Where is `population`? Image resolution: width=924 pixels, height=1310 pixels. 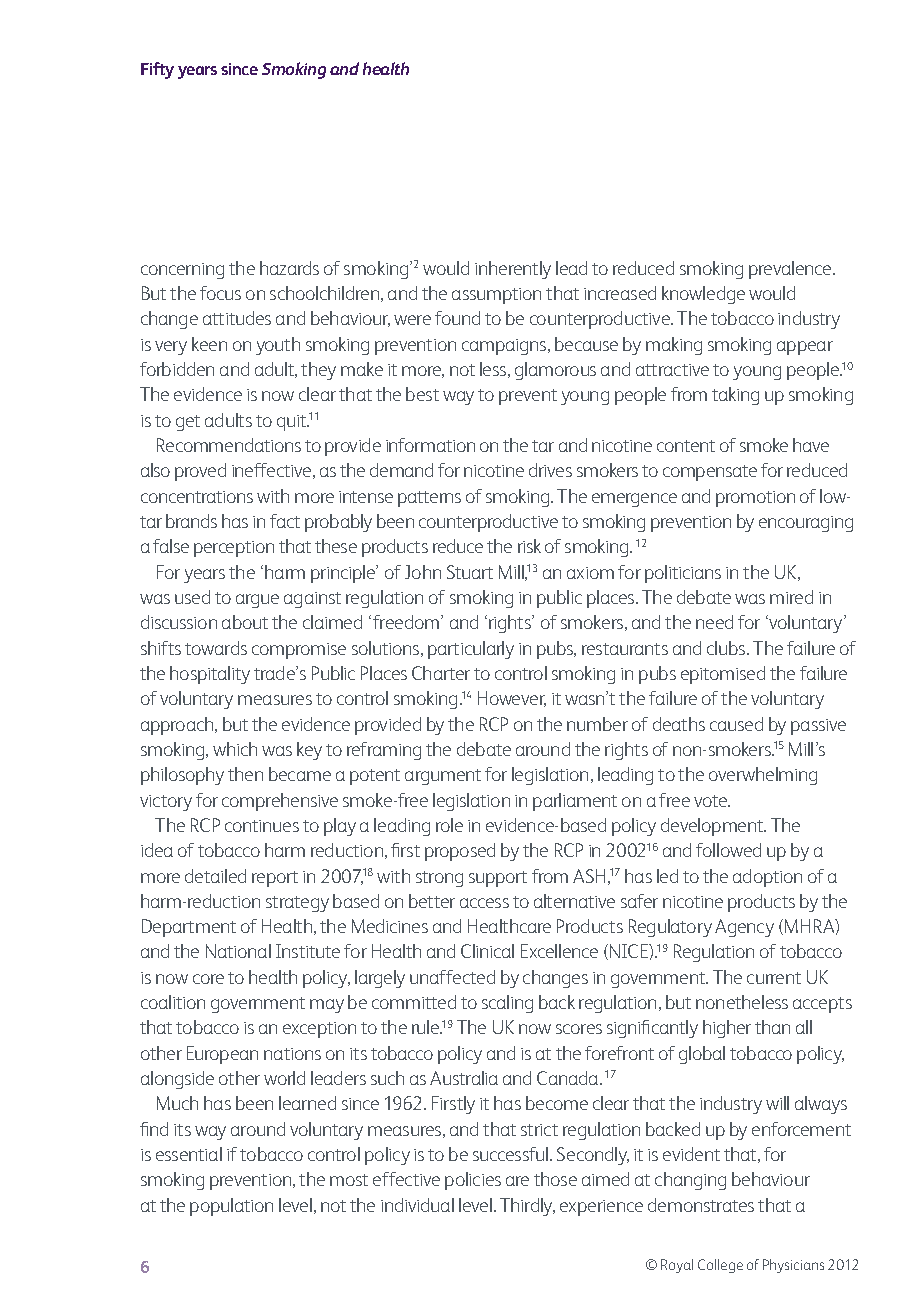
population is located at coordinates (231, 1207).
